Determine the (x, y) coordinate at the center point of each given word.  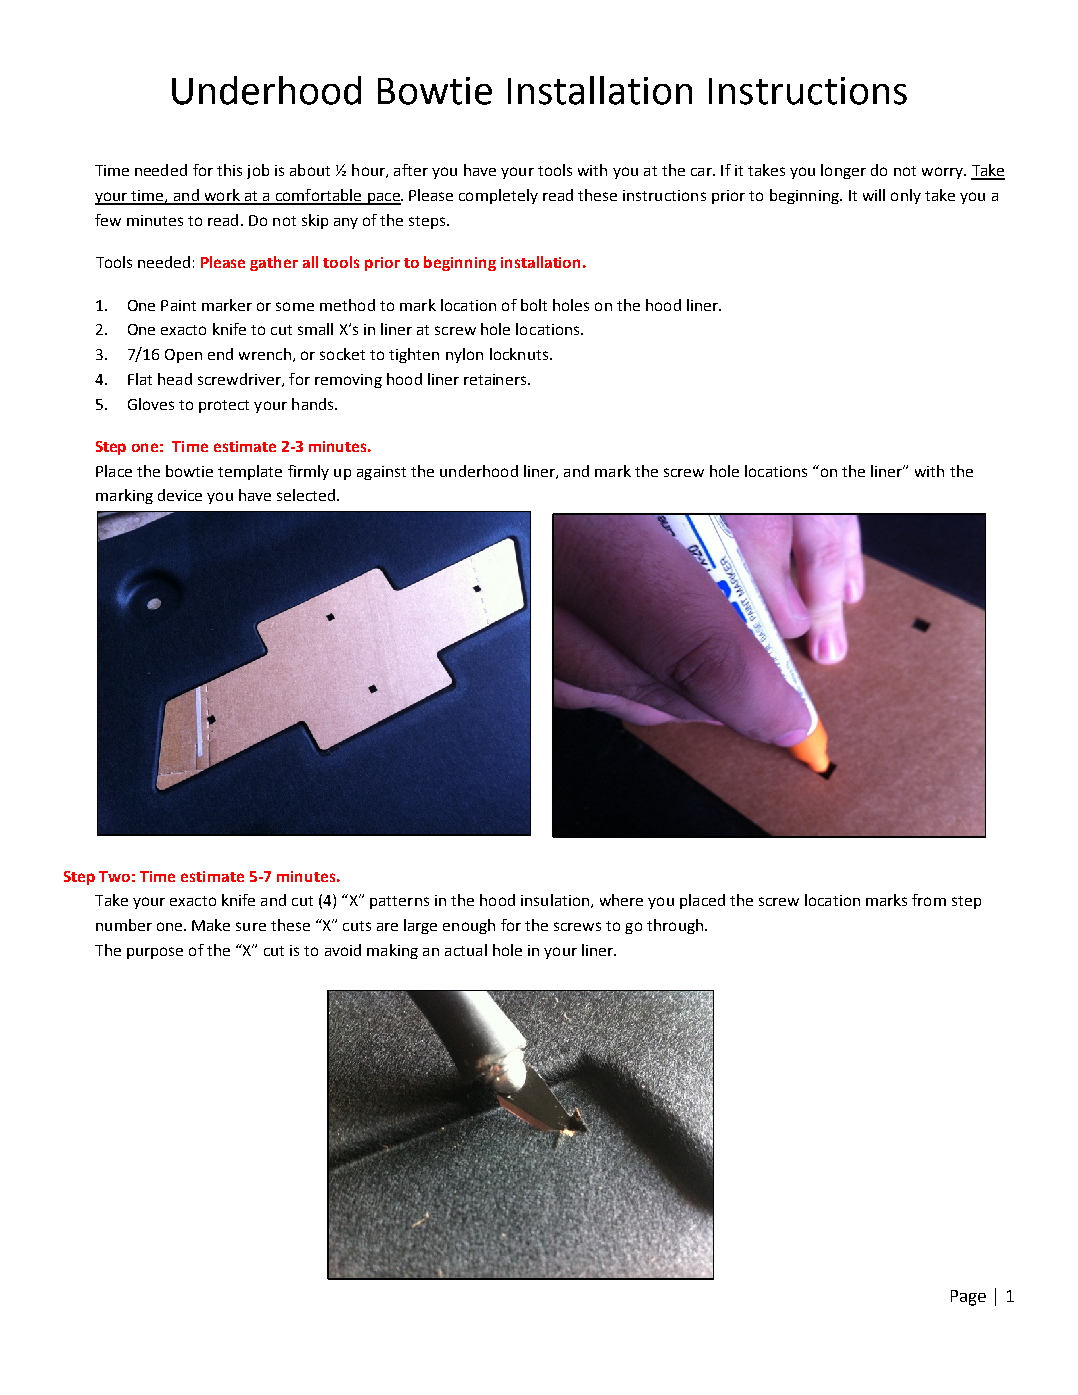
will (874, 195)
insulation (556, 901)
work (222, 196)
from (929, 900)
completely (498, 196)
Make (211, 925)
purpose (155, 953)
